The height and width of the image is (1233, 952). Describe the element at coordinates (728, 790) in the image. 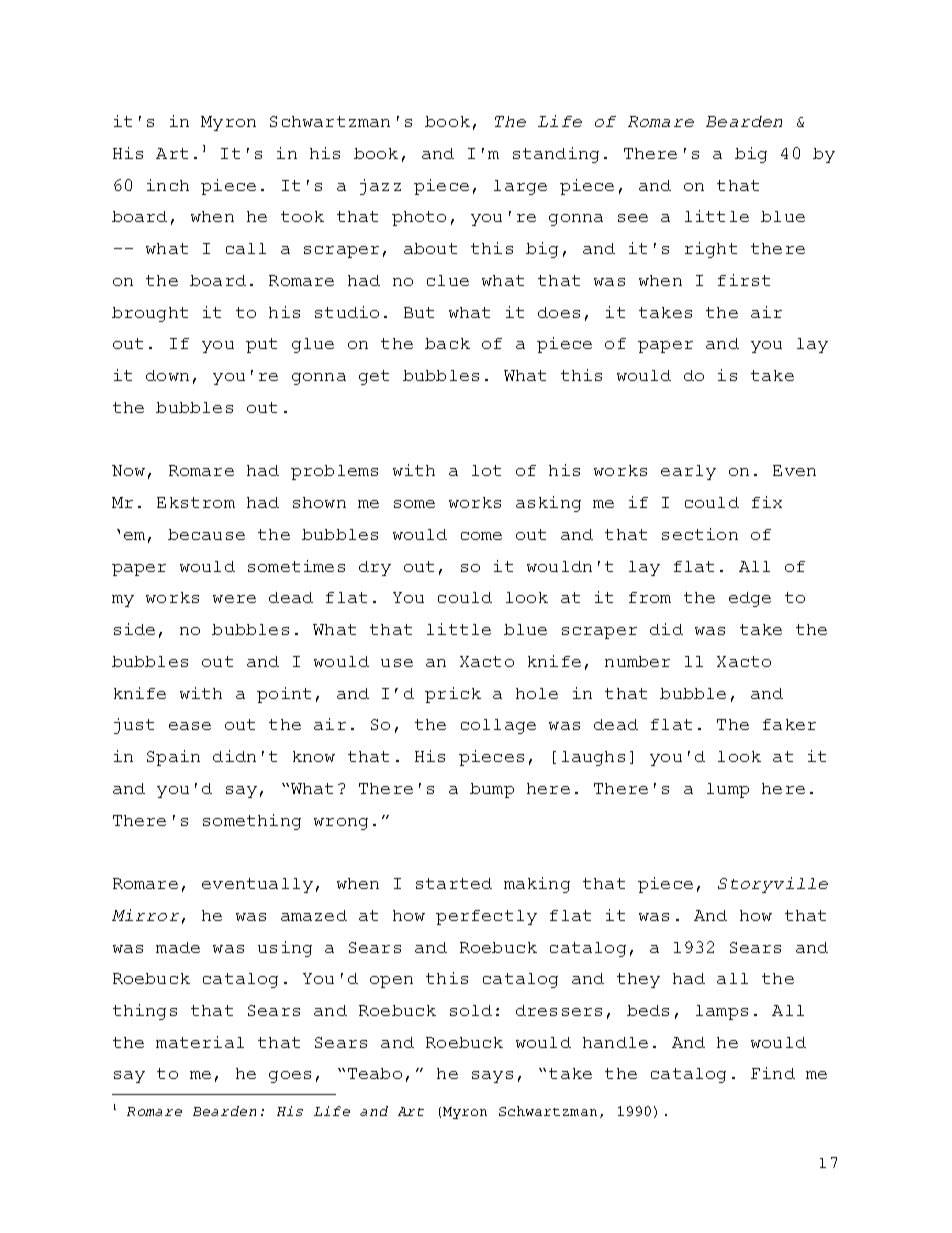

I see `lump` at that location.
